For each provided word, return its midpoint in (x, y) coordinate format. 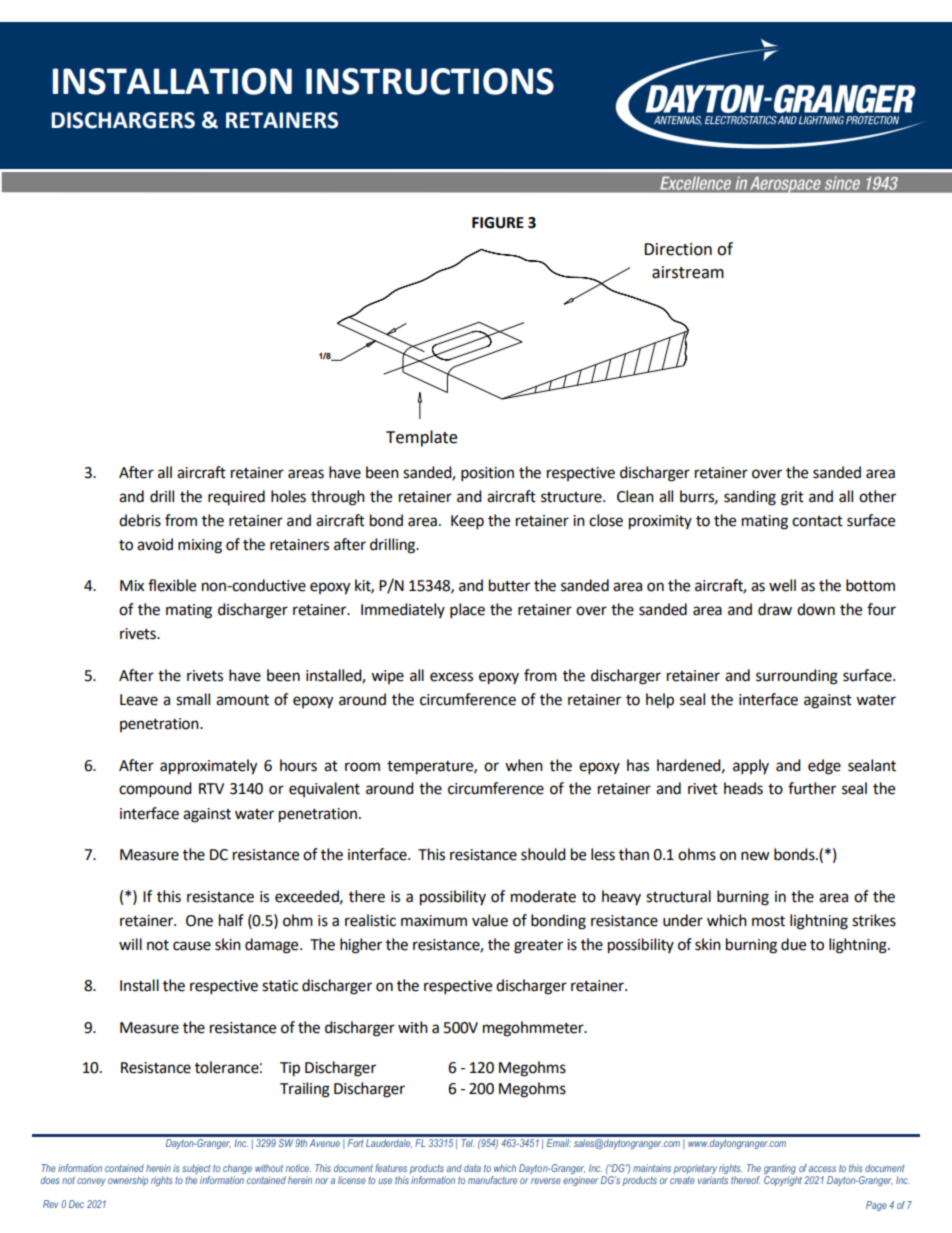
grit (792, 498)
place (467, 611)
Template (421, 438)
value (490, 920)
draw (775, 609)
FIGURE (498, 223)
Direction (678, 249)
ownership (128, 1181)
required (236, 497)
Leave (139, 700)
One (199, 921)
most (768, 921)
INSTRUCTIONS (430, 81)
